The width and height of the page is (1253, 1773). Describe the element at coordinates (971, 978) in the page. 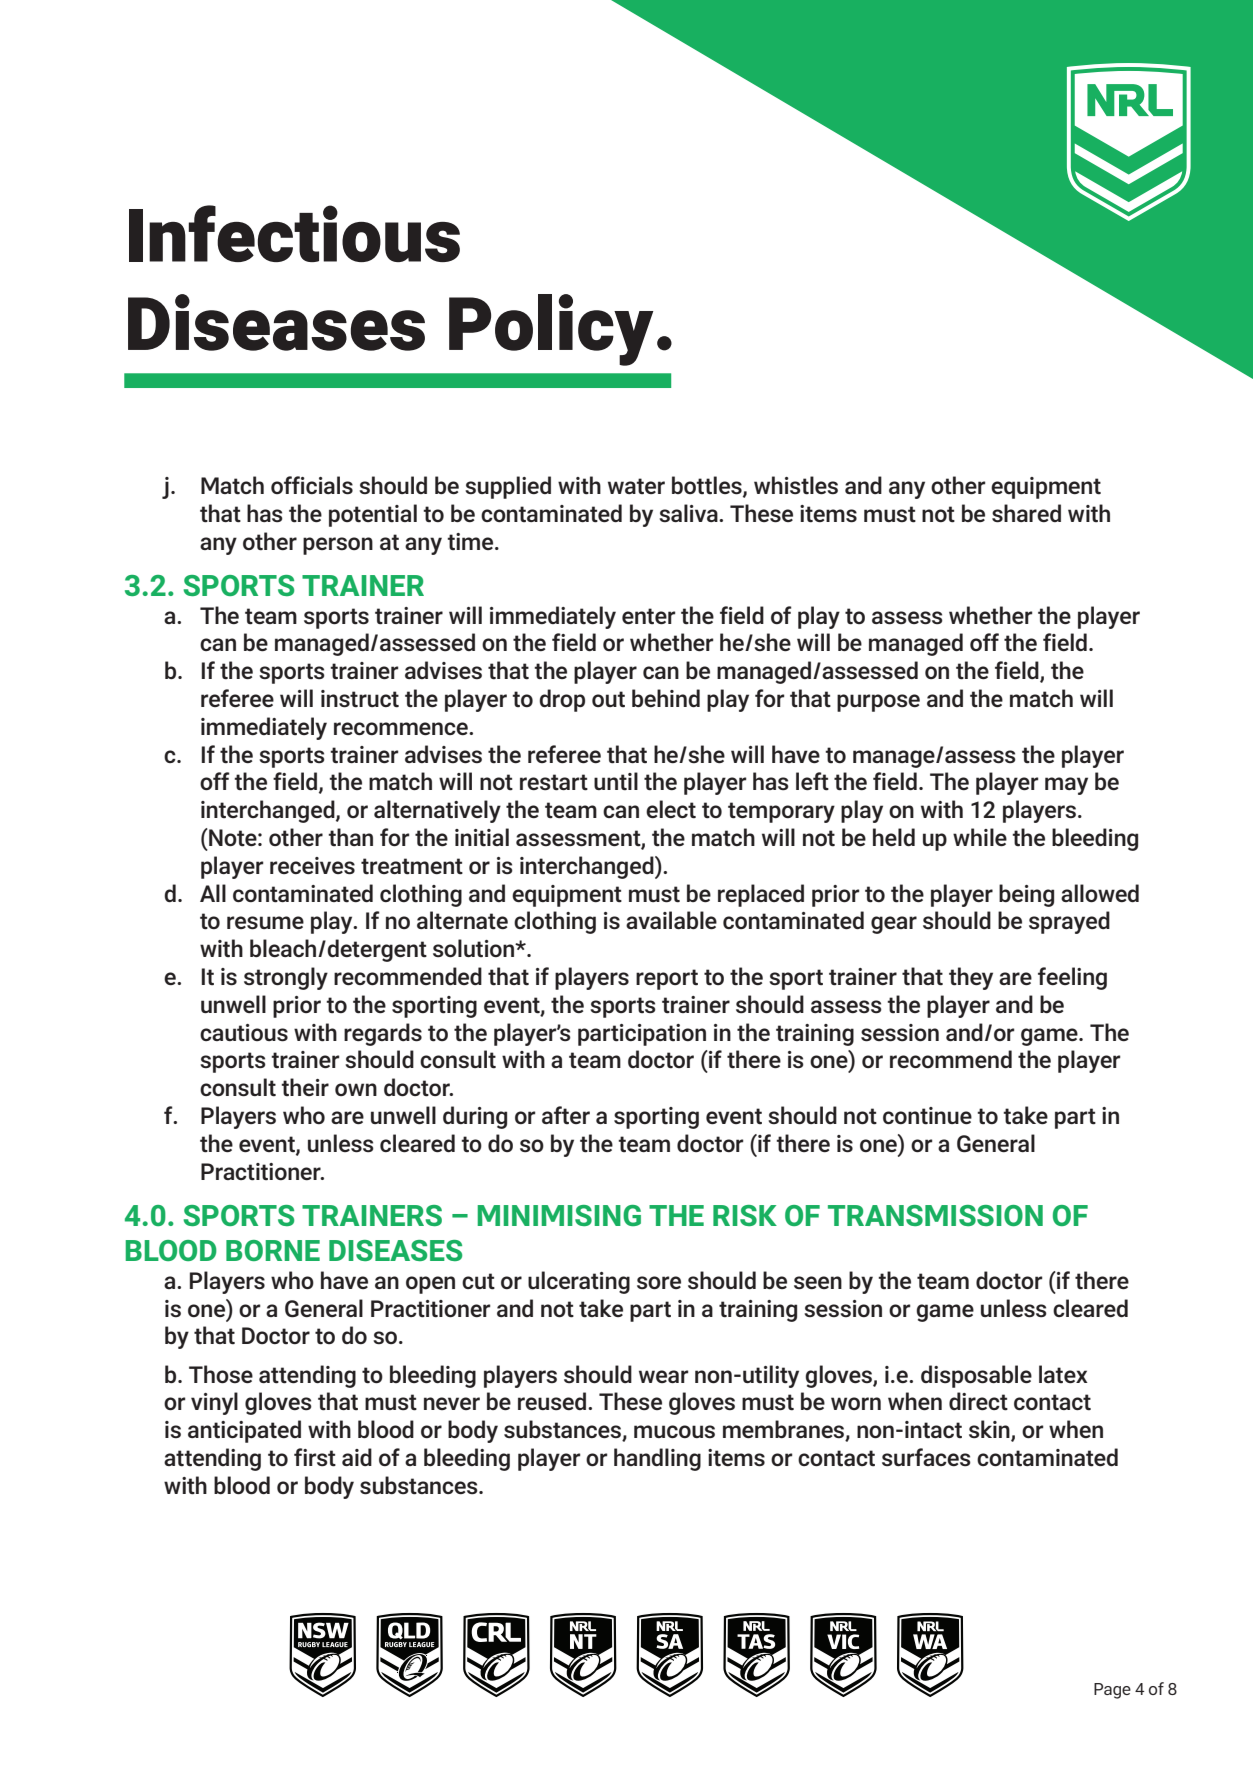

I see `they` at that location.
